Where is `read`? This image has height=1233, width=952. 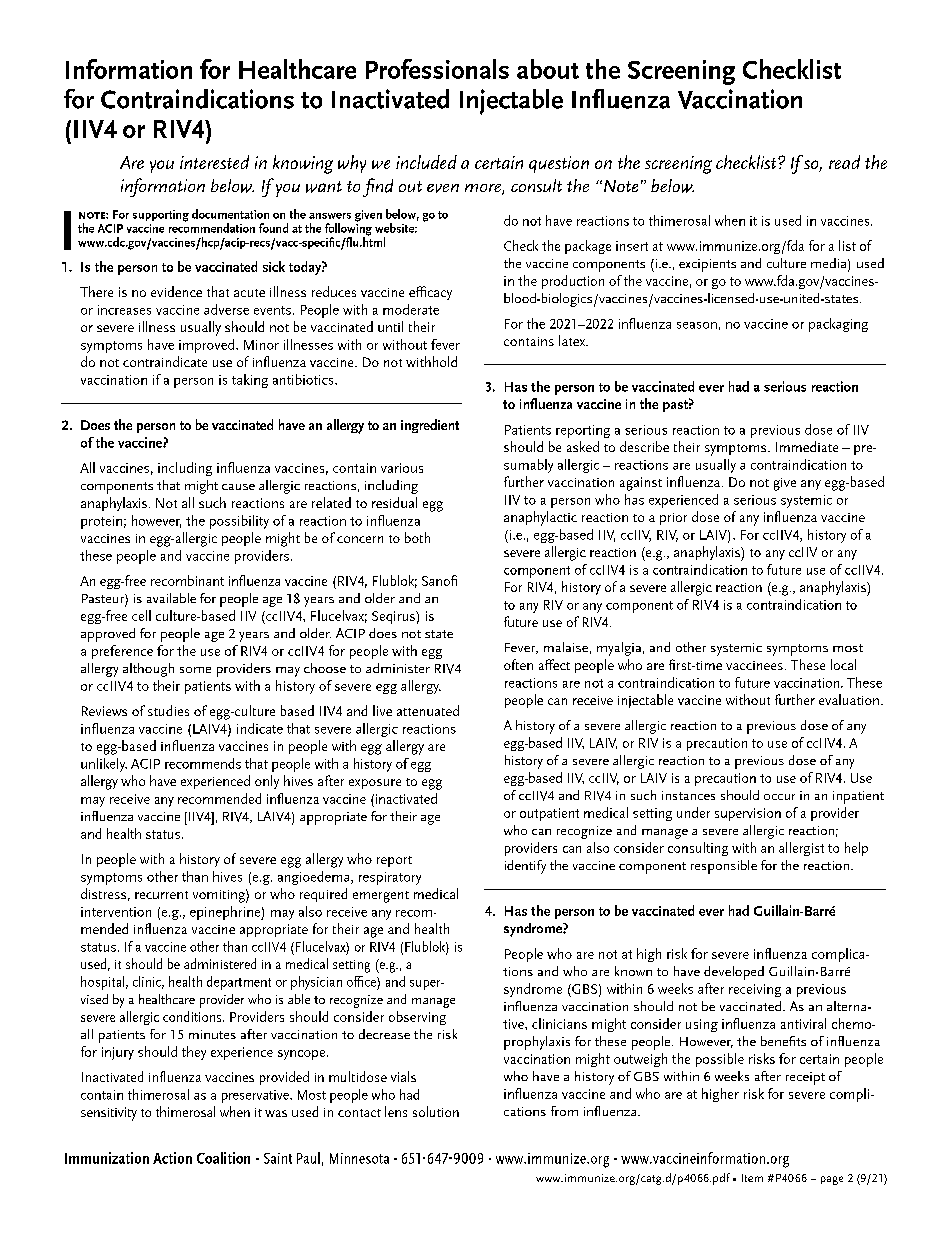
read is located at coordinates (844, 162).
